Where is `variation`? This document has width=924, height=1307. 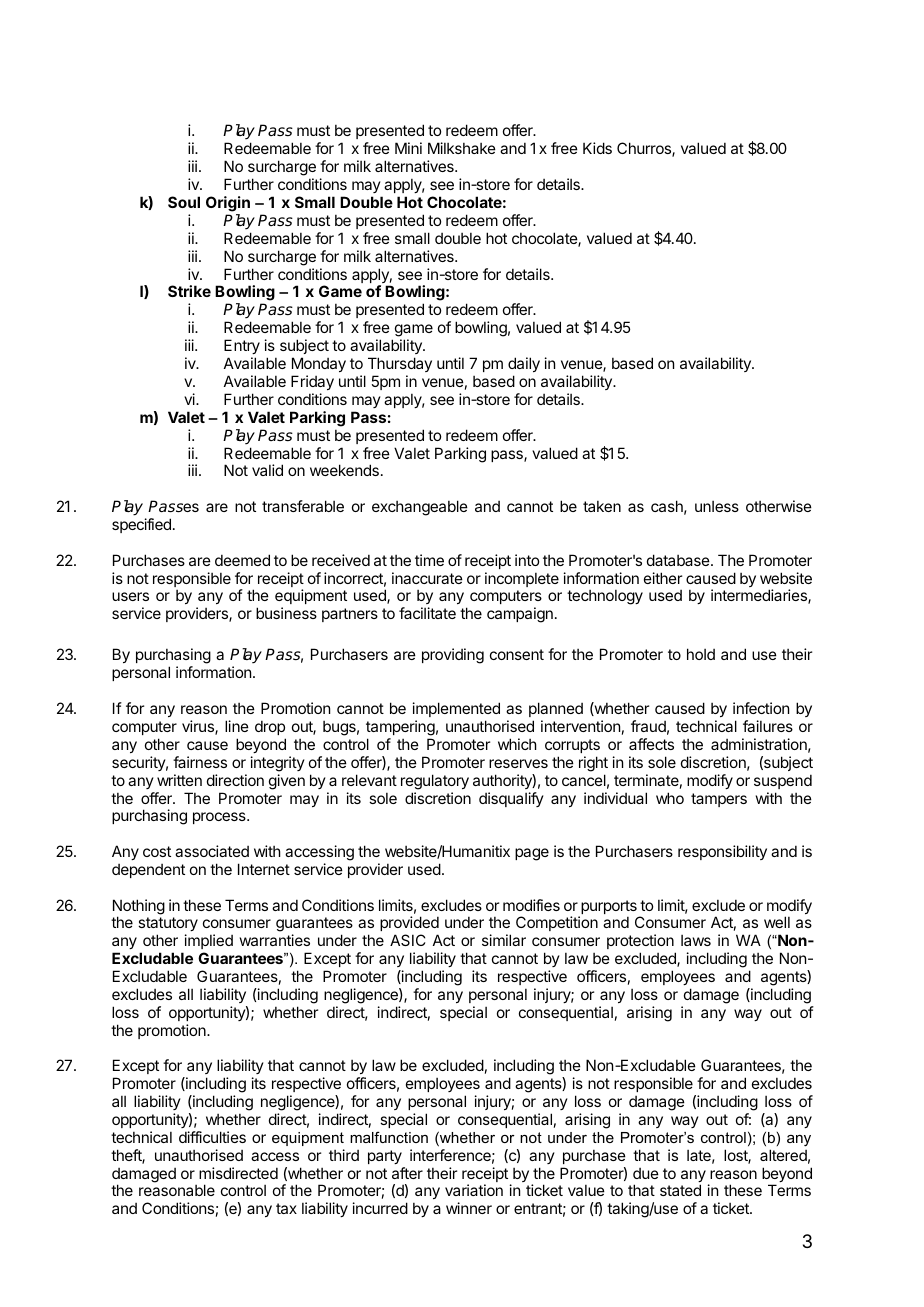 variation is located at coordinates (474, 1190).
